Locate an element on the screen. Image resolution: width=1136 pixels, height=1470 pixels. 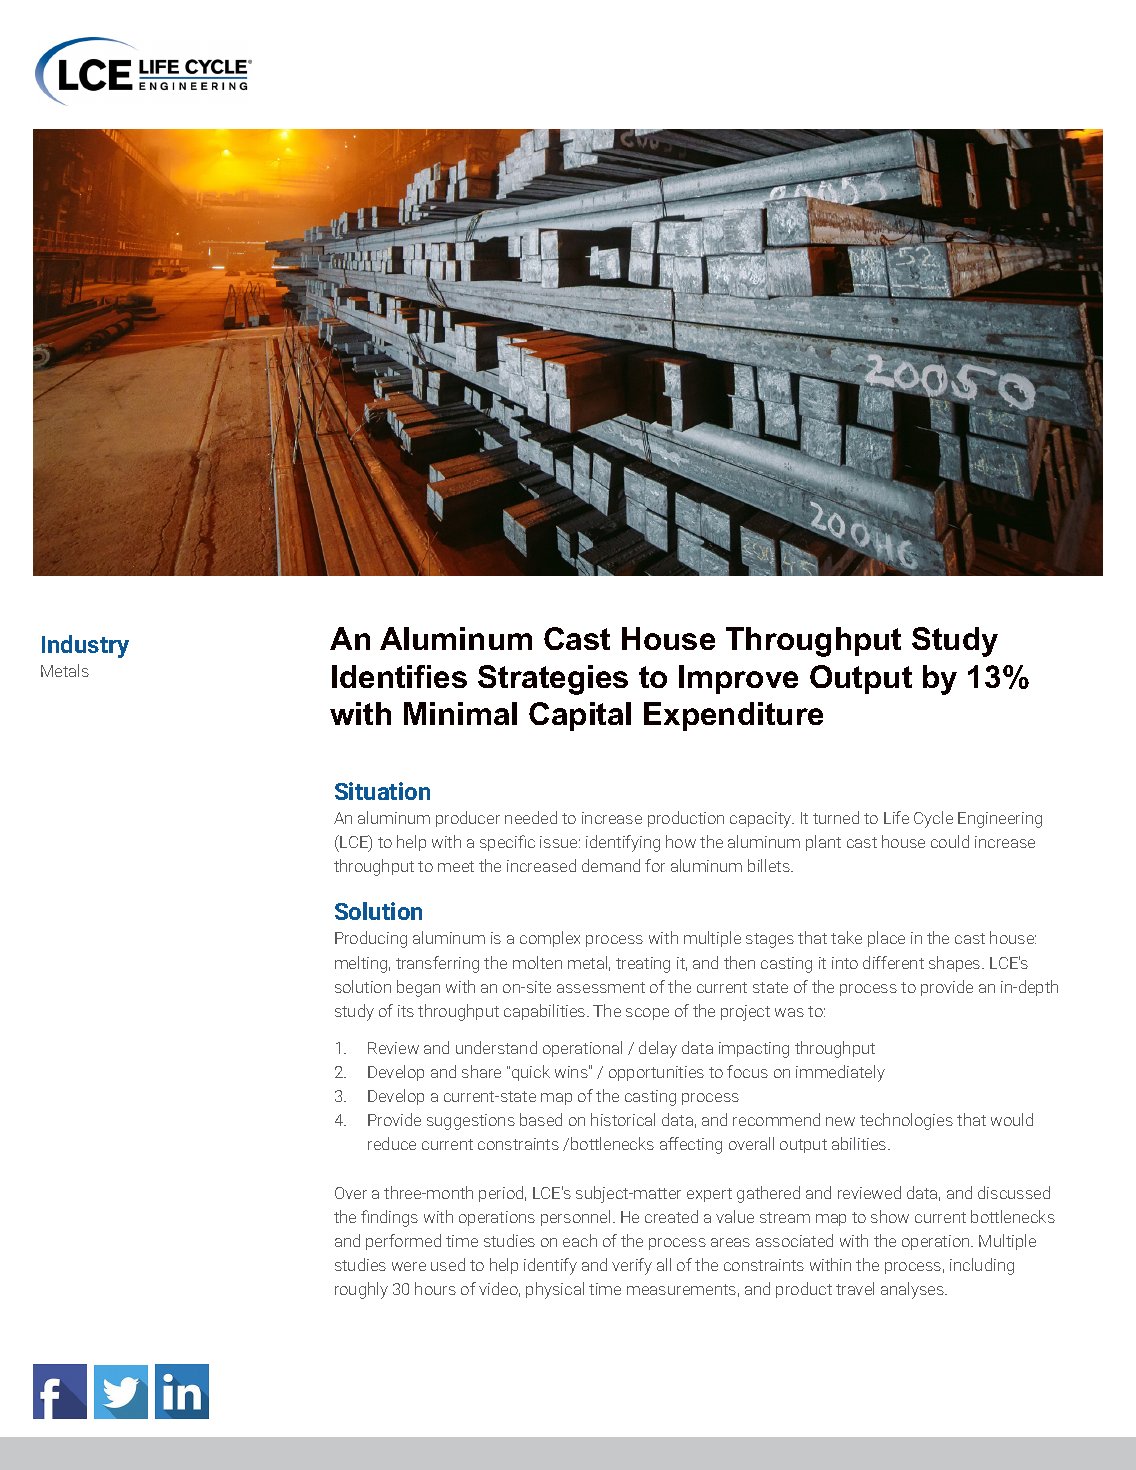
Improve is located at coordinates (738, 679).
